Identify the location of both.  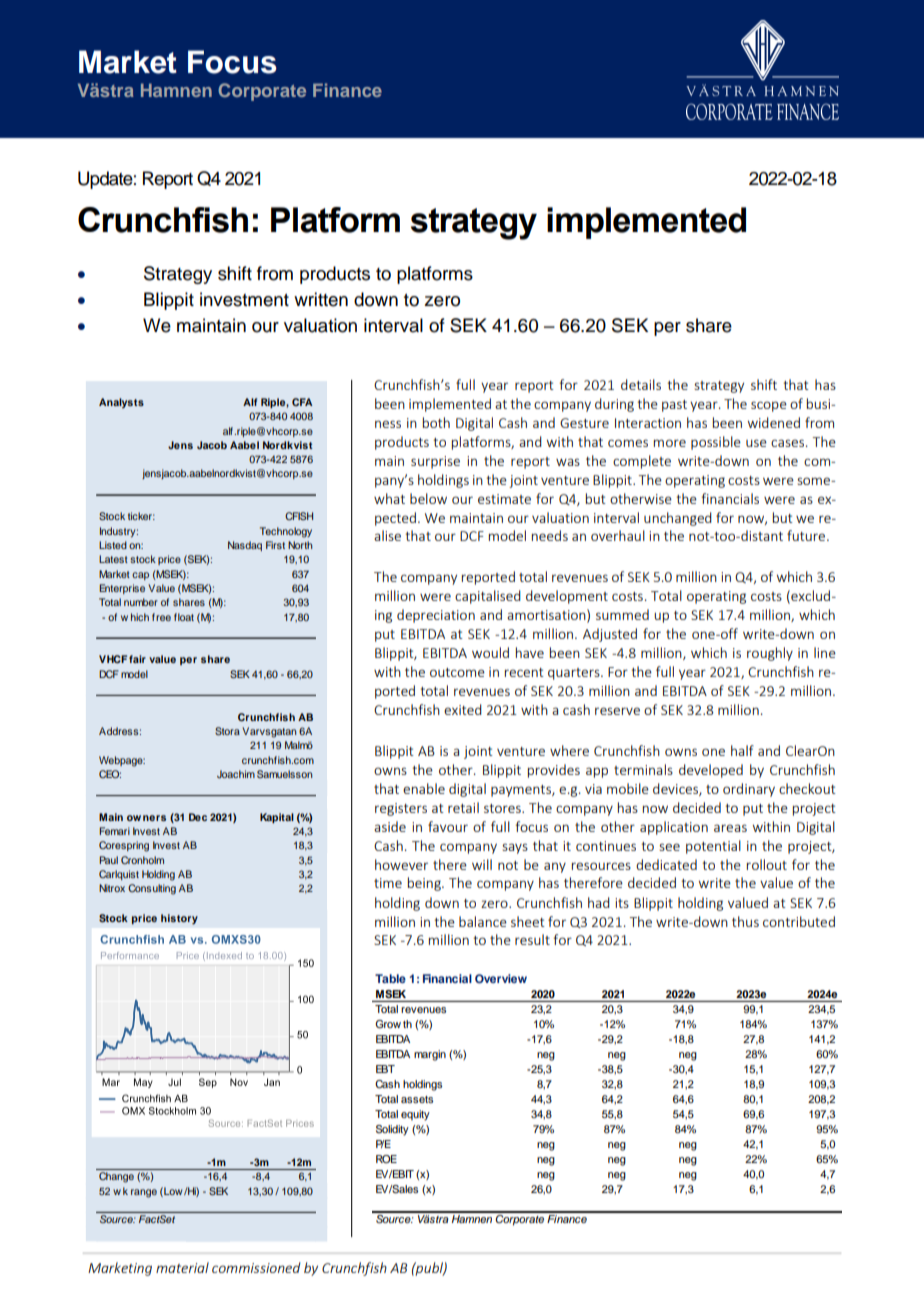
(436, 422).
